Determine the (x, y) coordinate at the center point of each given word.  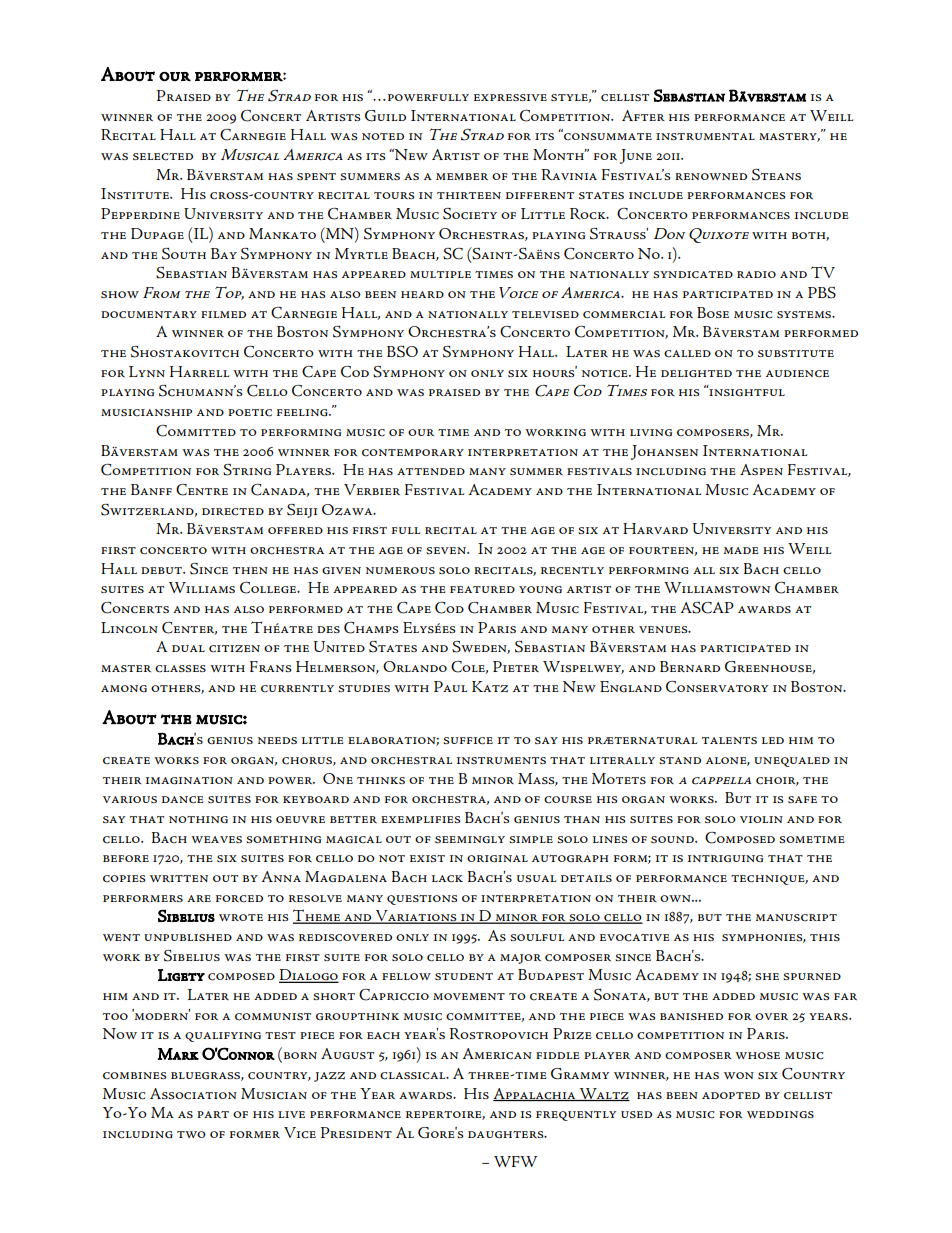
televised (545, 314)
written (179, 878)
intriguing (725, 858)
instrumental (705, 136)
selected (163, 157)
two (191, 1134)
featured (482, 589)
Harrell (199, 371)
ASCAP (707, 608)
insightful (746, 391)
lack (447, 879)
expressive (510, 97)
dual (188, 648)
